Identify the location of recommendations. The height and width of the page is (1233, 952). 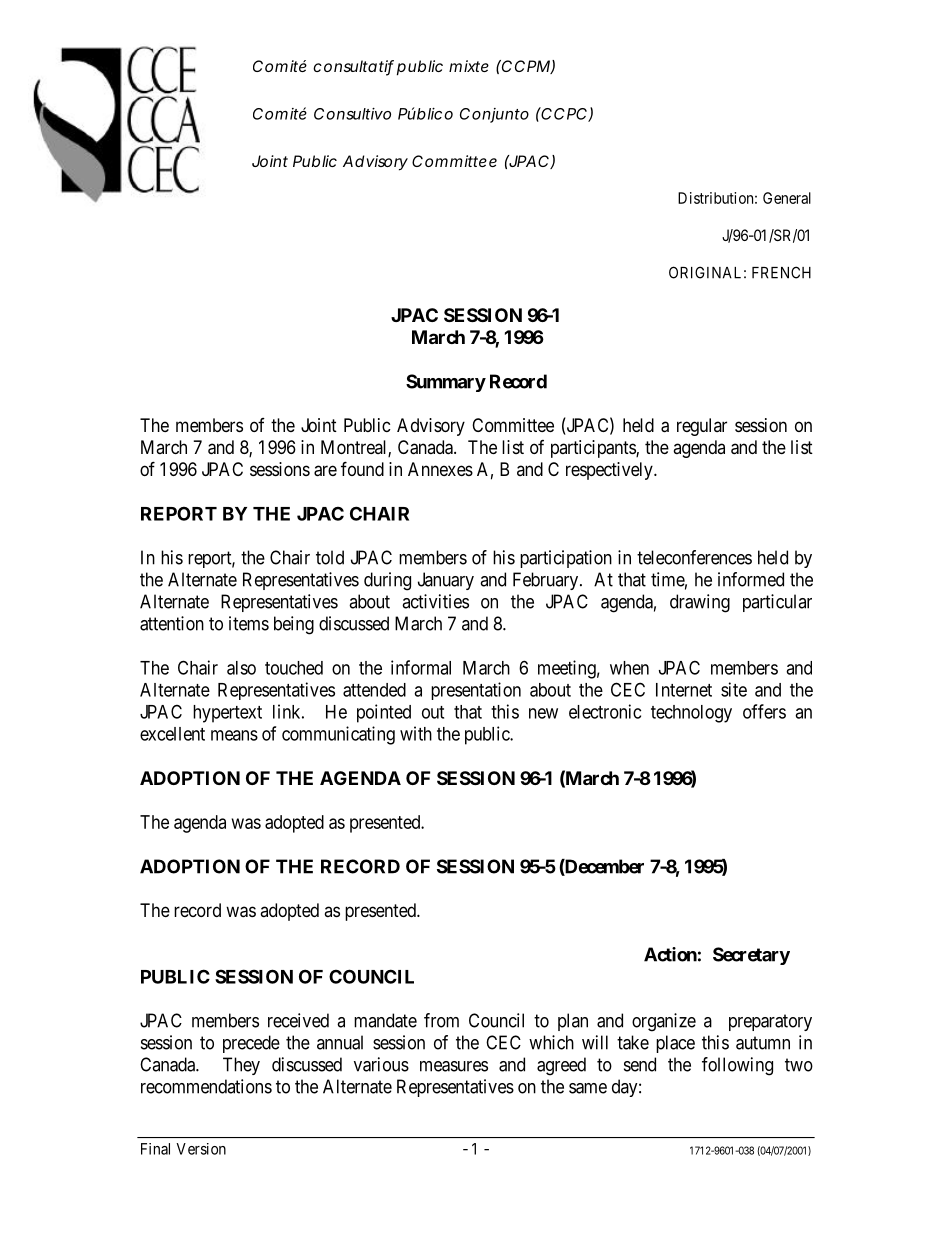
(206, 1086).
